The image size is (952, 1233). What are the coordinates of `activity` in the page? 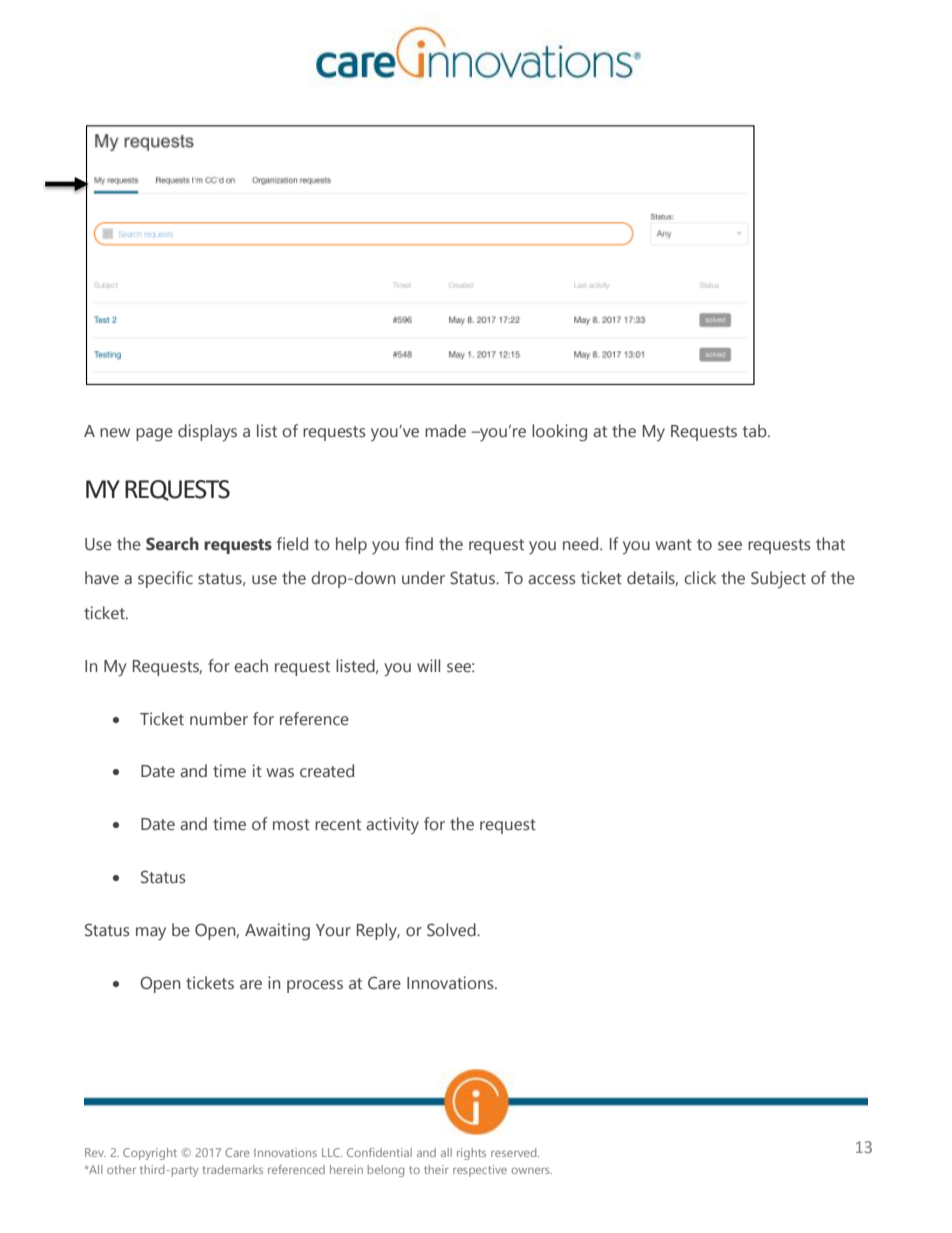 It's located at (392, 825).
